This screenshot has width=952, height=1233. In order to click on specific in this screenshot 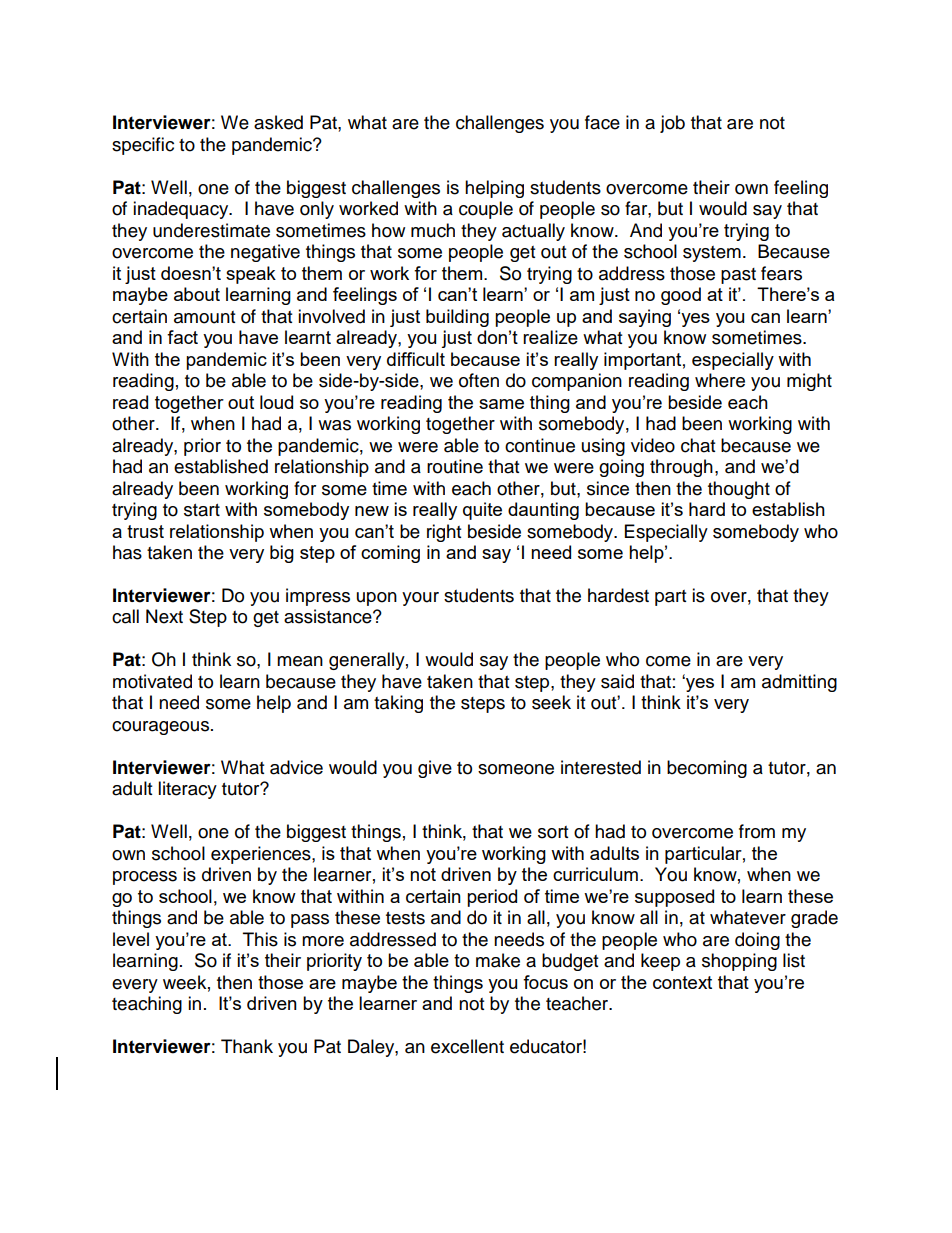, I will do `click(143, 146)`.
